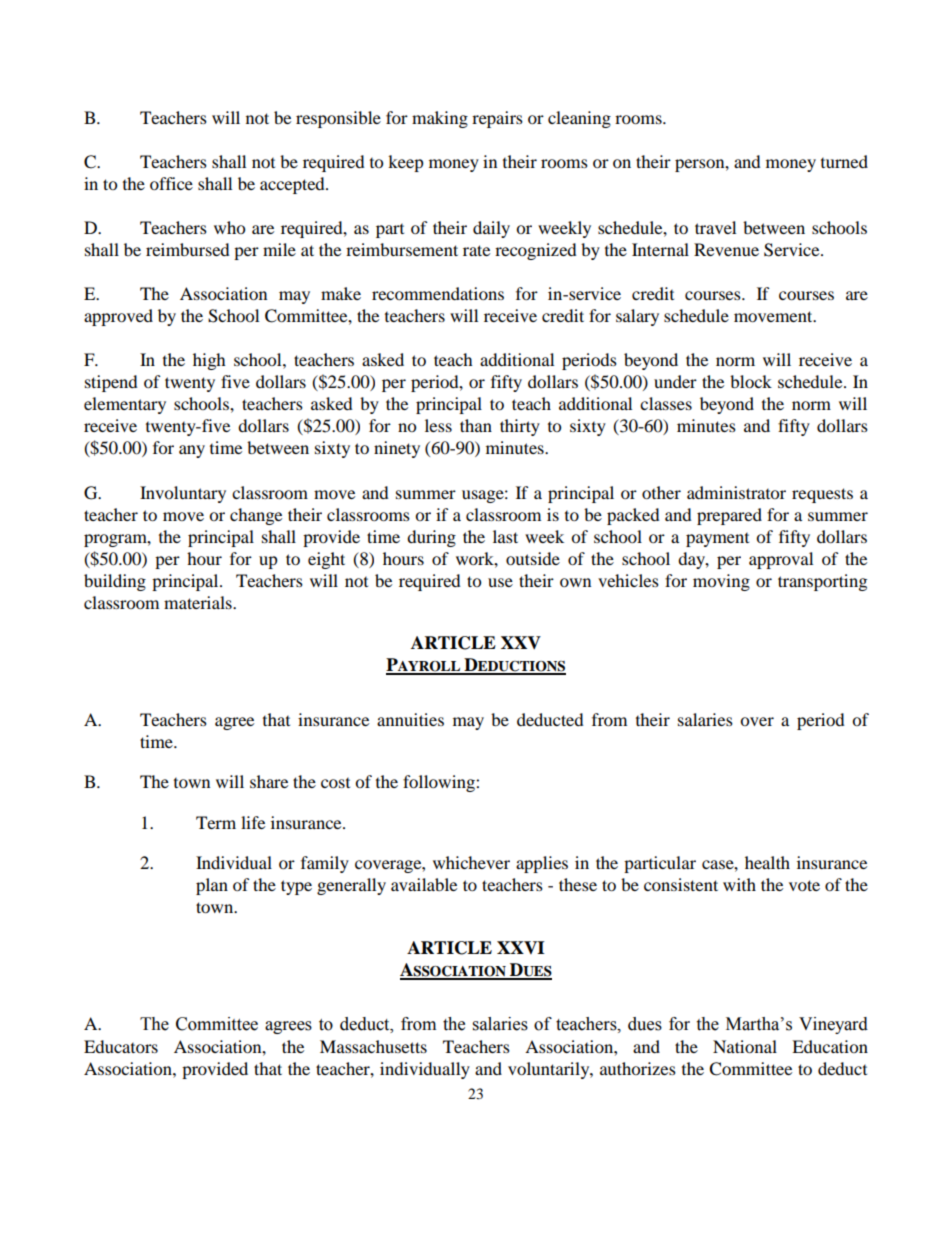  What do you see at coordinates (171, 183) in the image?
I see `office` at bounding box center [171, 183].
